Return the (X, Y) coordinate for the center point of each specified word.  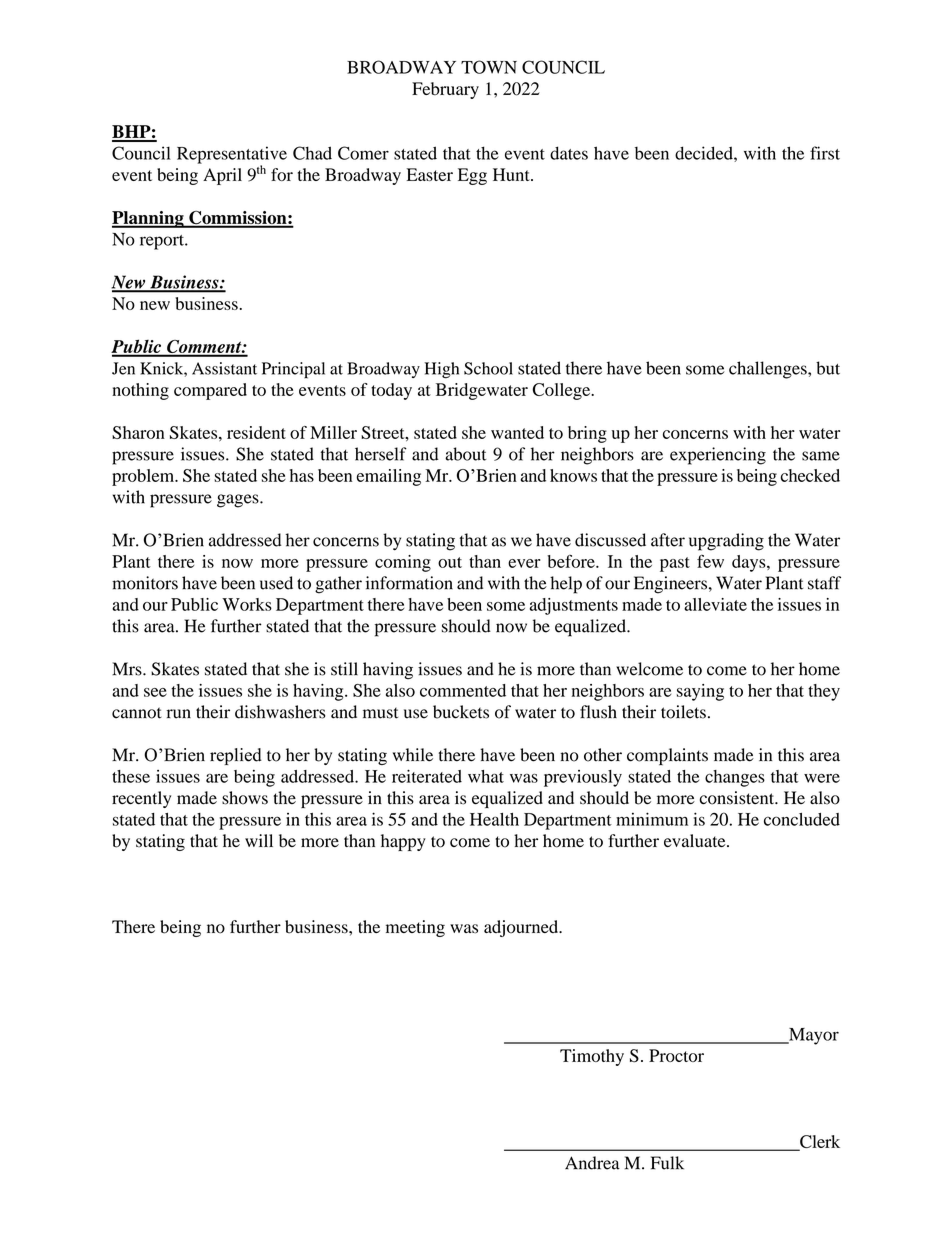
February (445, 90)
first (825, 153)
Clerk (819, 1143)
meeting (415, 928)
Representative (232, 156)
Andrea (592, 1163)
